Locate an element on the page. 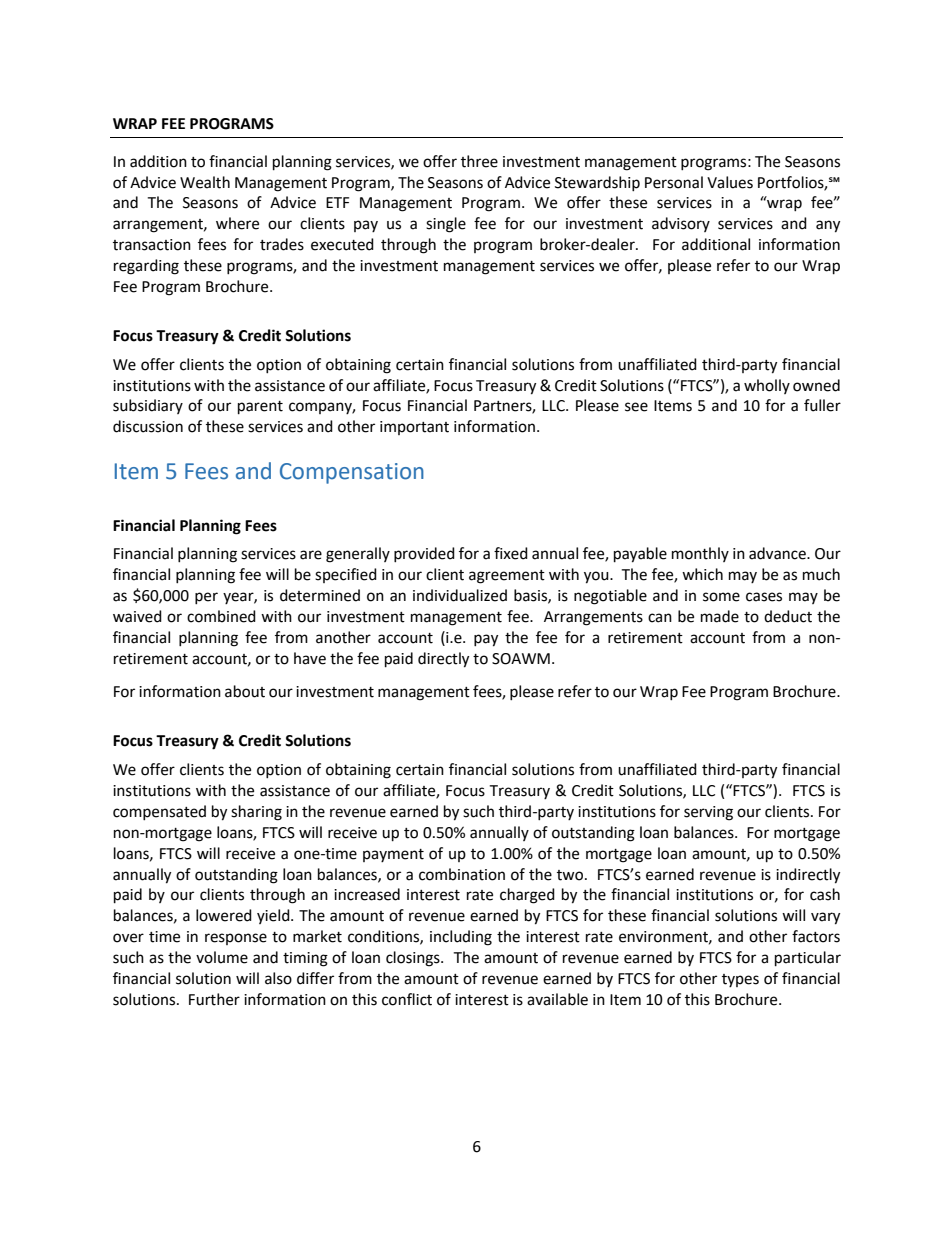 The height and width of the page is (1233, 952). Values is located at coordinates (730, 182).
